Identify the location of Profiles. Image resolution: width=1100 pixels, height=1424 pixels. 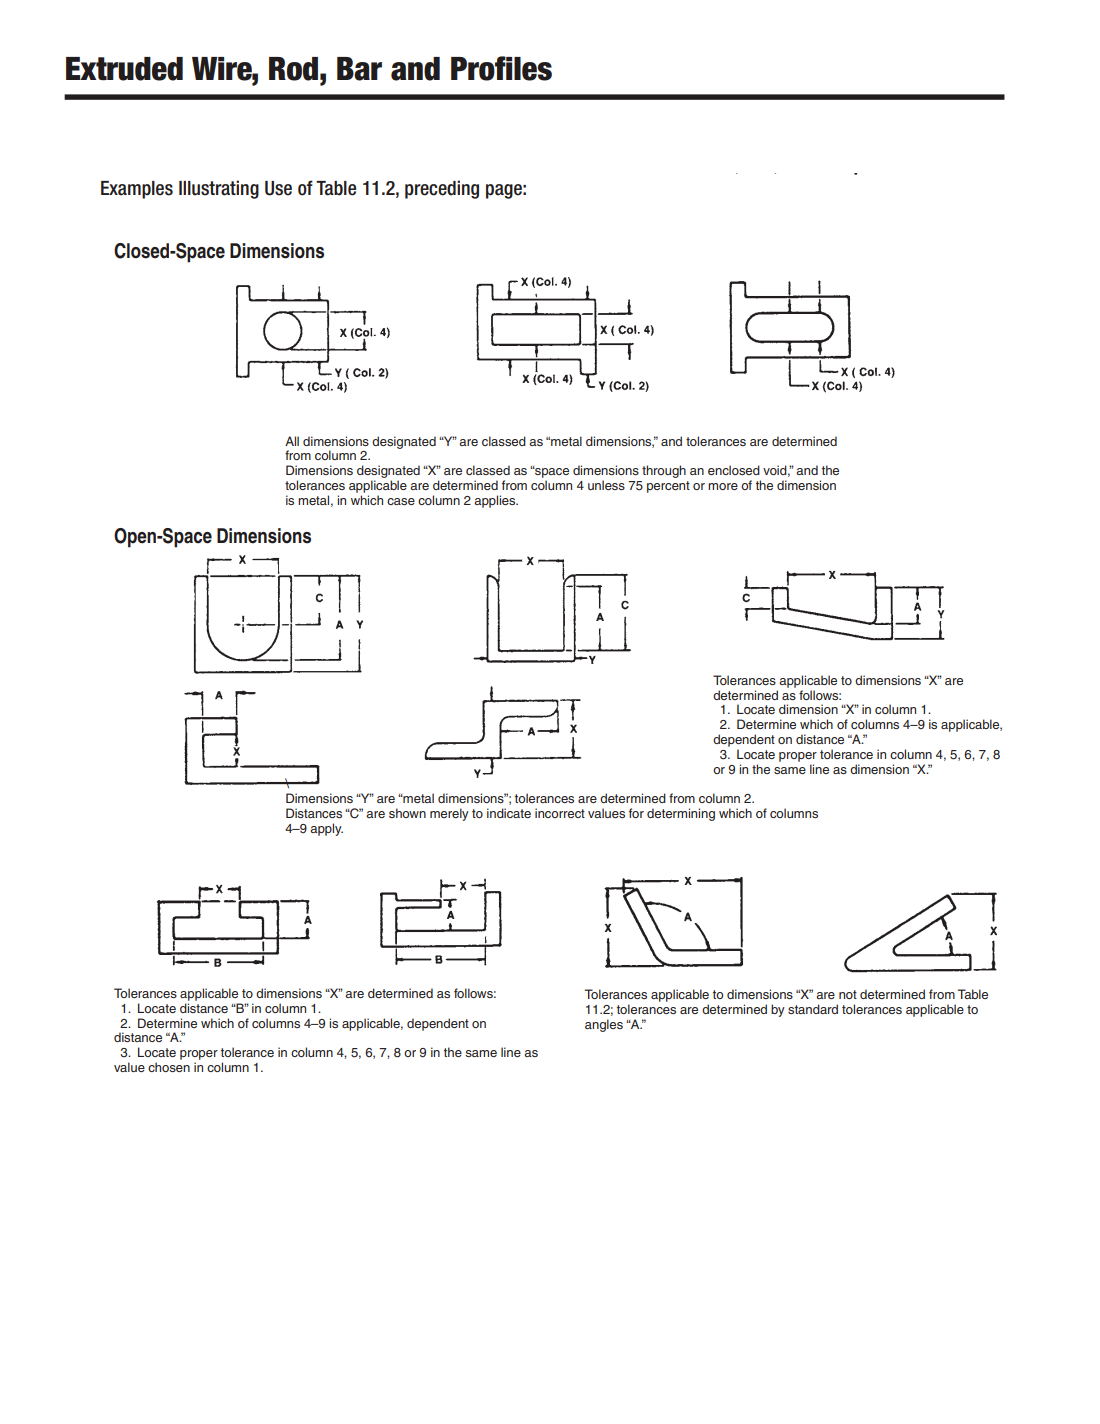
(501, 68).
